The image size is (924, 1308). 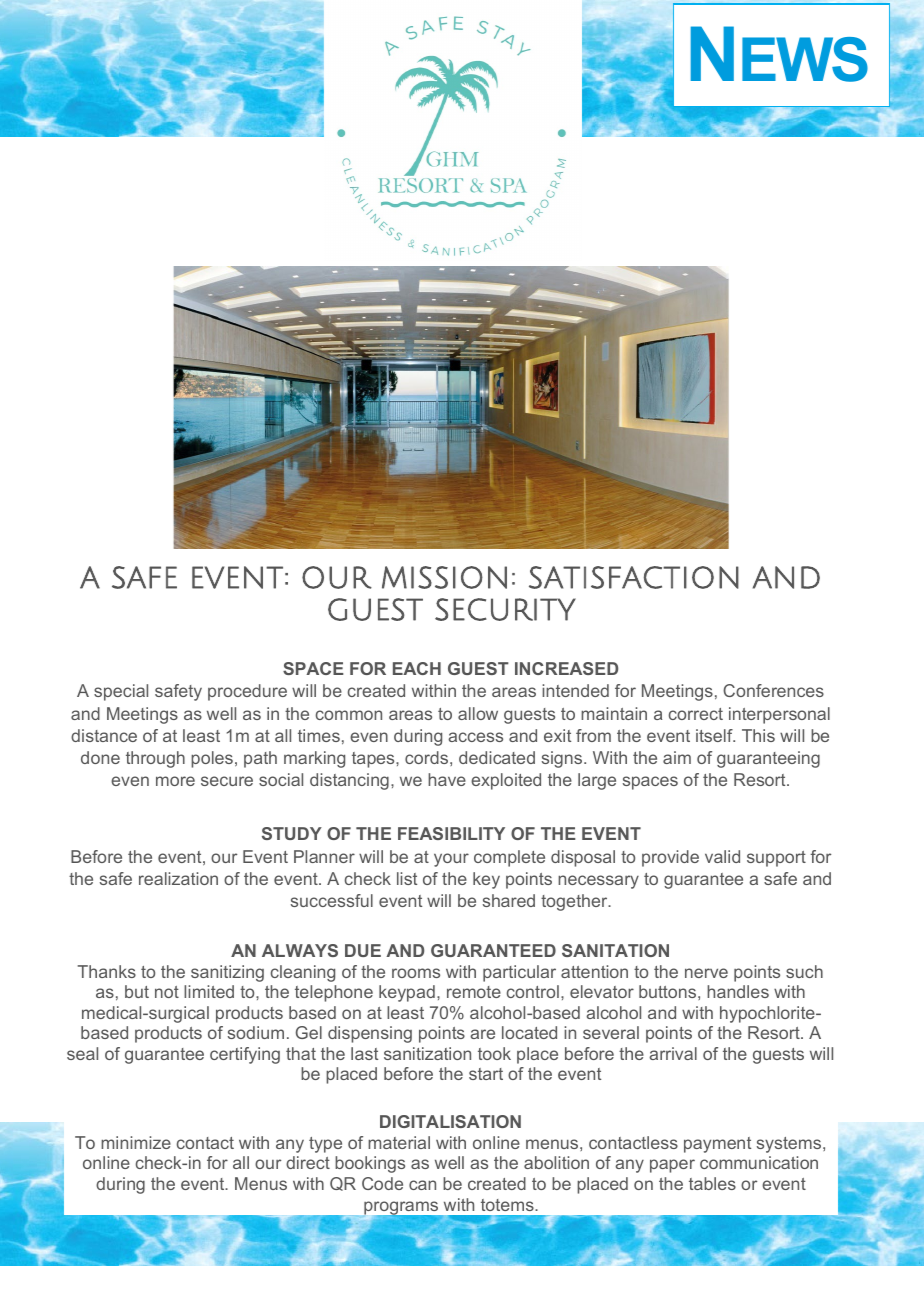 What do you see at coordinates (475, 737) in the screenshot?
I see `access` at bounding box center [475, 737].
